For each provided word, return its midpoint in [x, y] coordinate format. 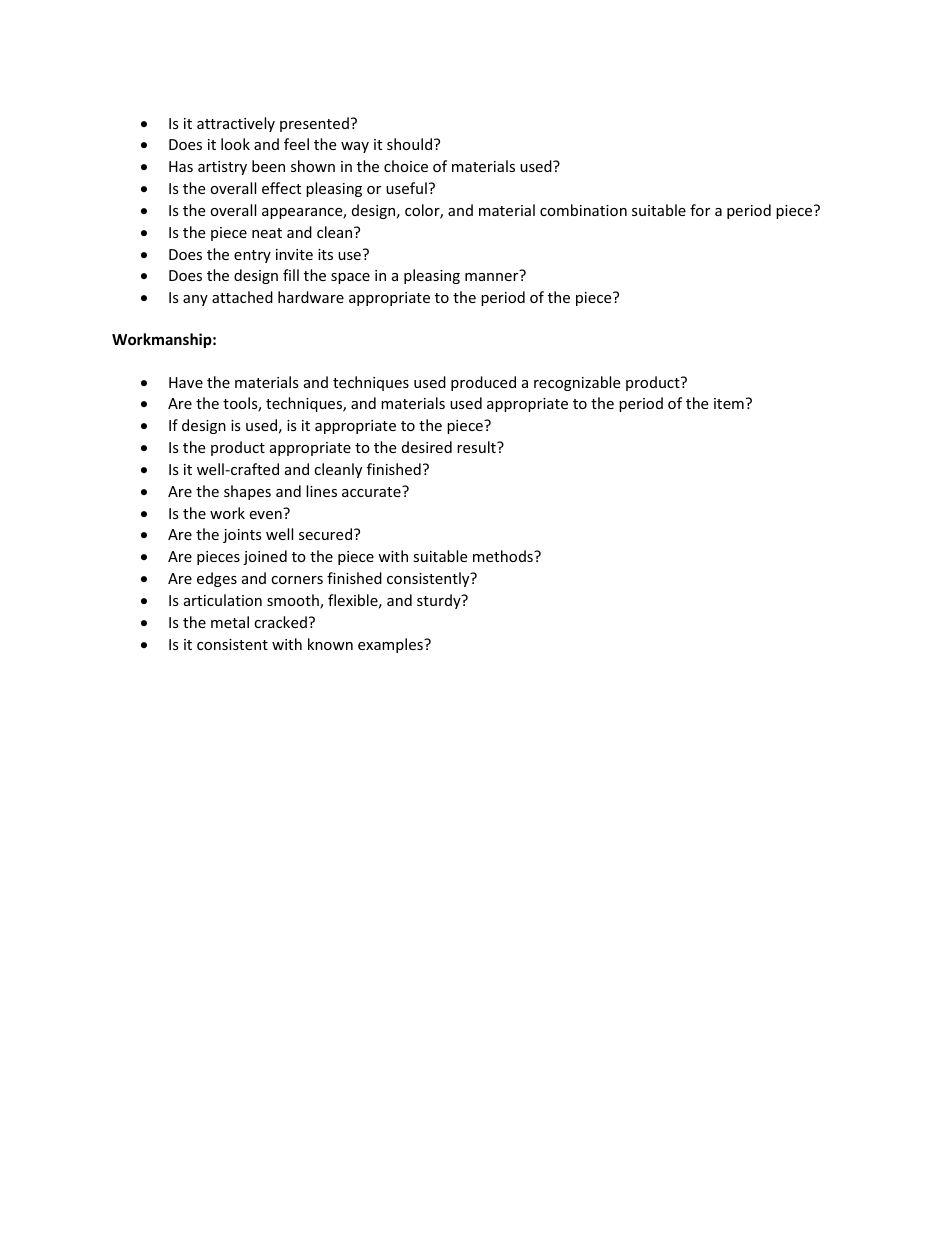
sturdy [440, 601]
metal [230, 622]
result [477, 447]
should [409, 144]
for [700, 210]
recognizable [577, 383]
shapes [247, 492]
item [729, 403]
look [235, 144]
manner [491, 277]
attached [242, 297]
